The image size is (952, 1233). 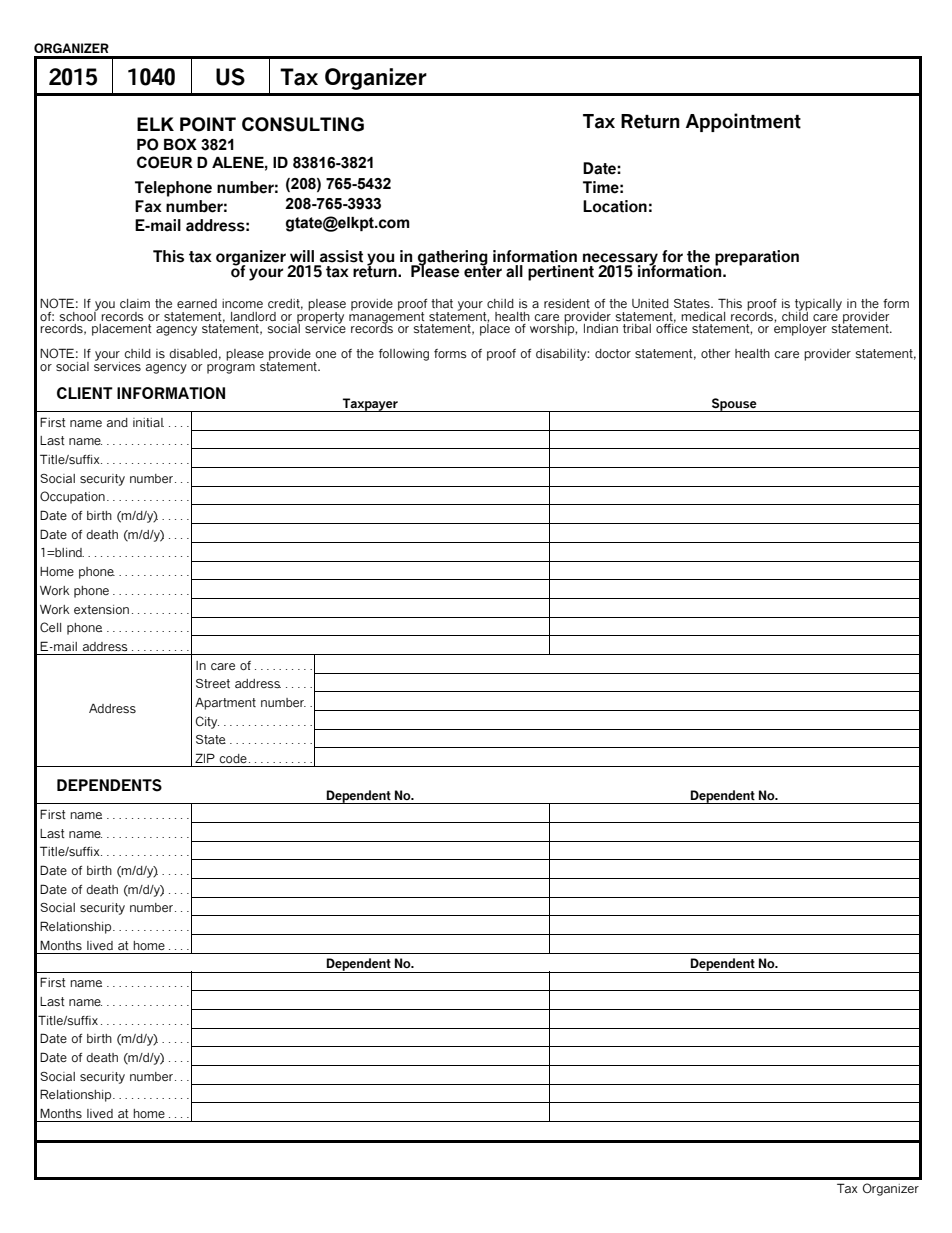 I want to click on Location, so click(x=615, y=206).
